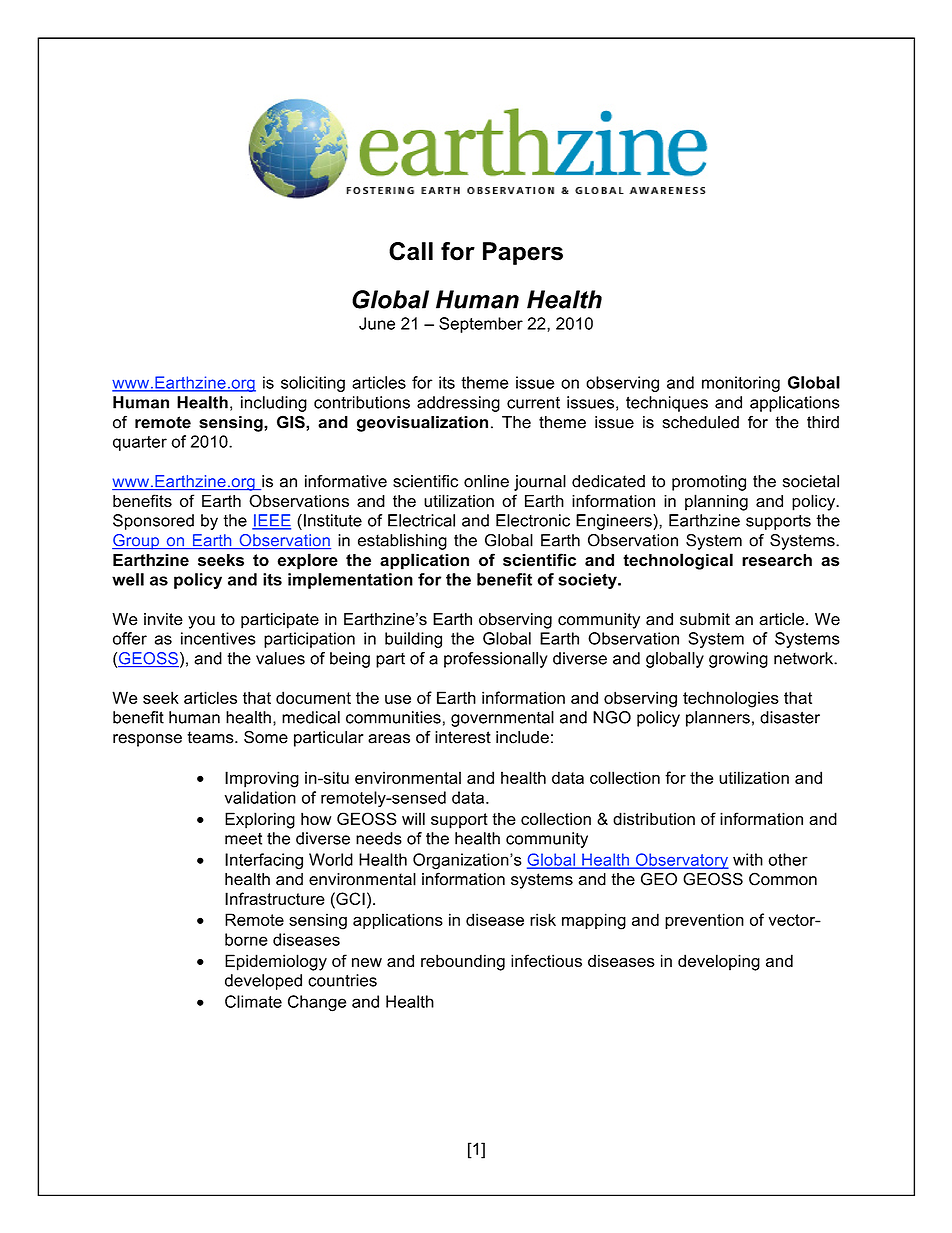 Image resolution: width=952 pixels, height=1233 pixels. I want to click on rebounding, so click(463, 962).
